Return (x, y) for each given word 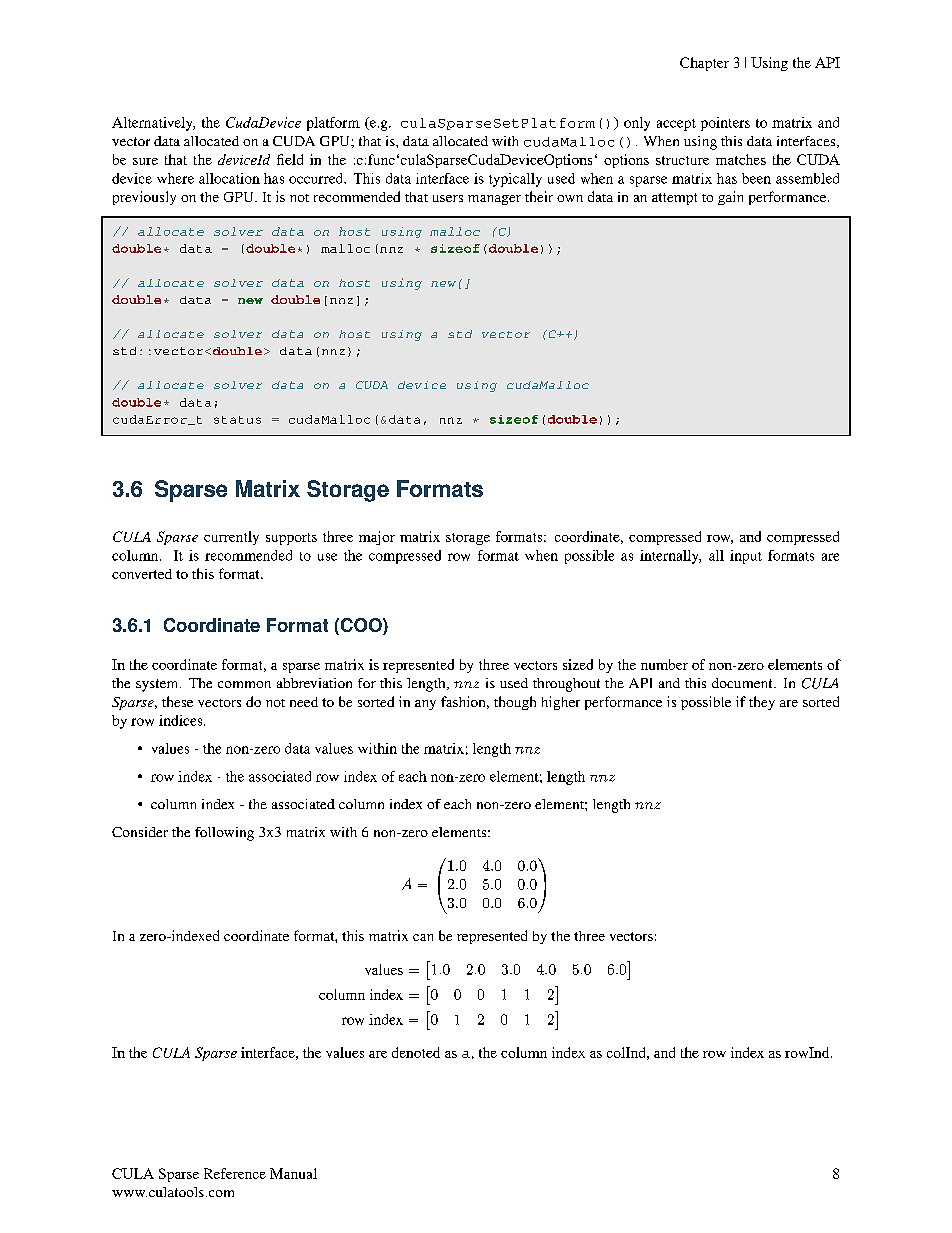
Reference (235, 1173)
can (423, 937)
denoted (416, 1052)
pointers (725, 124)
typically (515, 180)
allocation (229, 178)
